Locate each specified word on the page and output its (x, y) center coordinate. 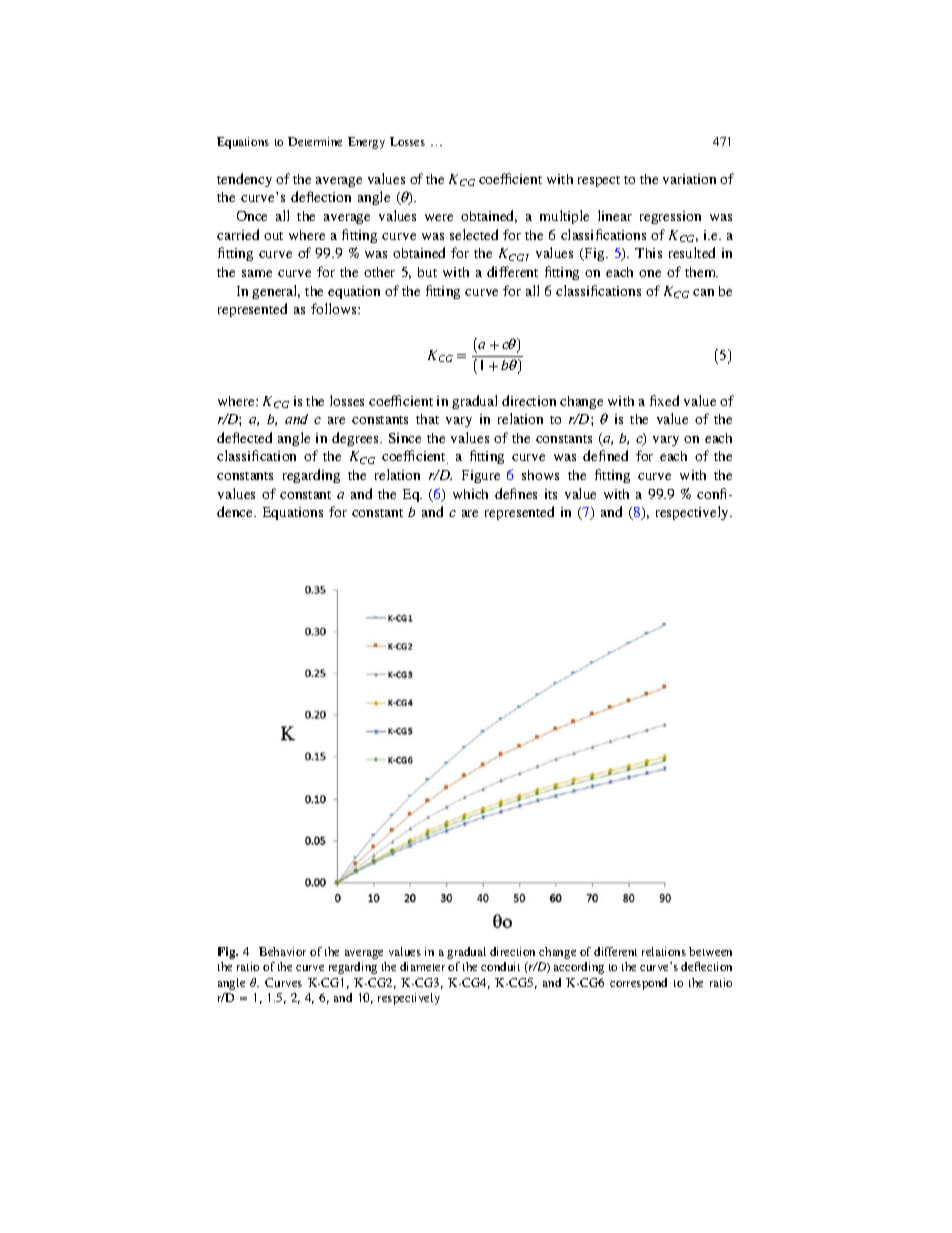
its (551, 494)
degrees (357, 439)
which (470, 494)
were (439, 217)
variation (689, 179)
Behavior (282, 951)
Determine (315, 141)
